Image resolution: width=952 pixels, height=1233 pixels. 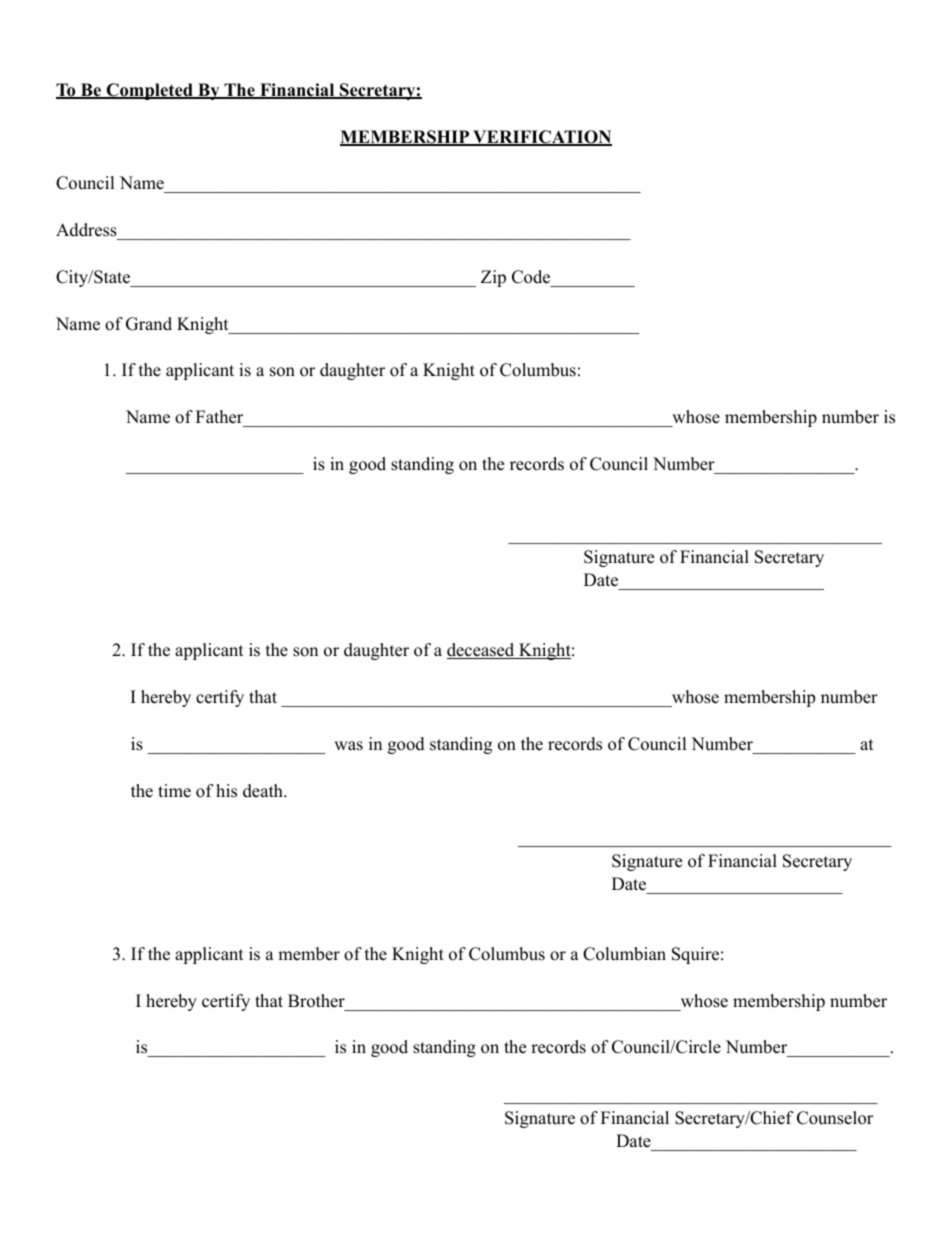 What do you see at coordinates (226, 791) in the page?
I see `his` at bounding box center [226, 791].
